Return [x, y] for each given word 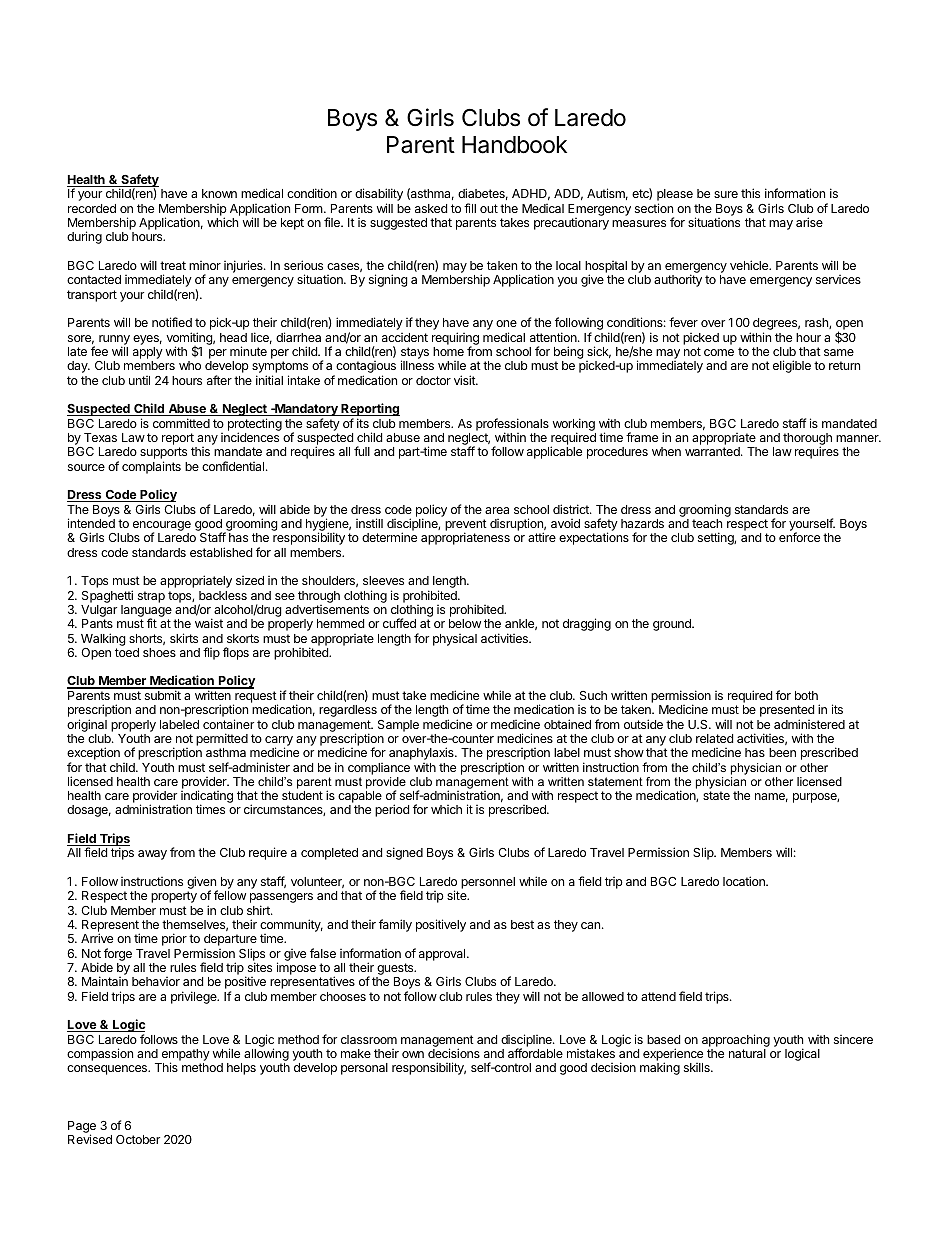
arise [809, 222]
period [392, 810]
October [138, 1139]
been [782, 752]
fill [470, 208]
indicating [207, 798]
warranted [713, 451]
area [497, 510]
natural [747, 1053]
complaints [151, 467]
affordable [535, 1053]
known [219, 193]
